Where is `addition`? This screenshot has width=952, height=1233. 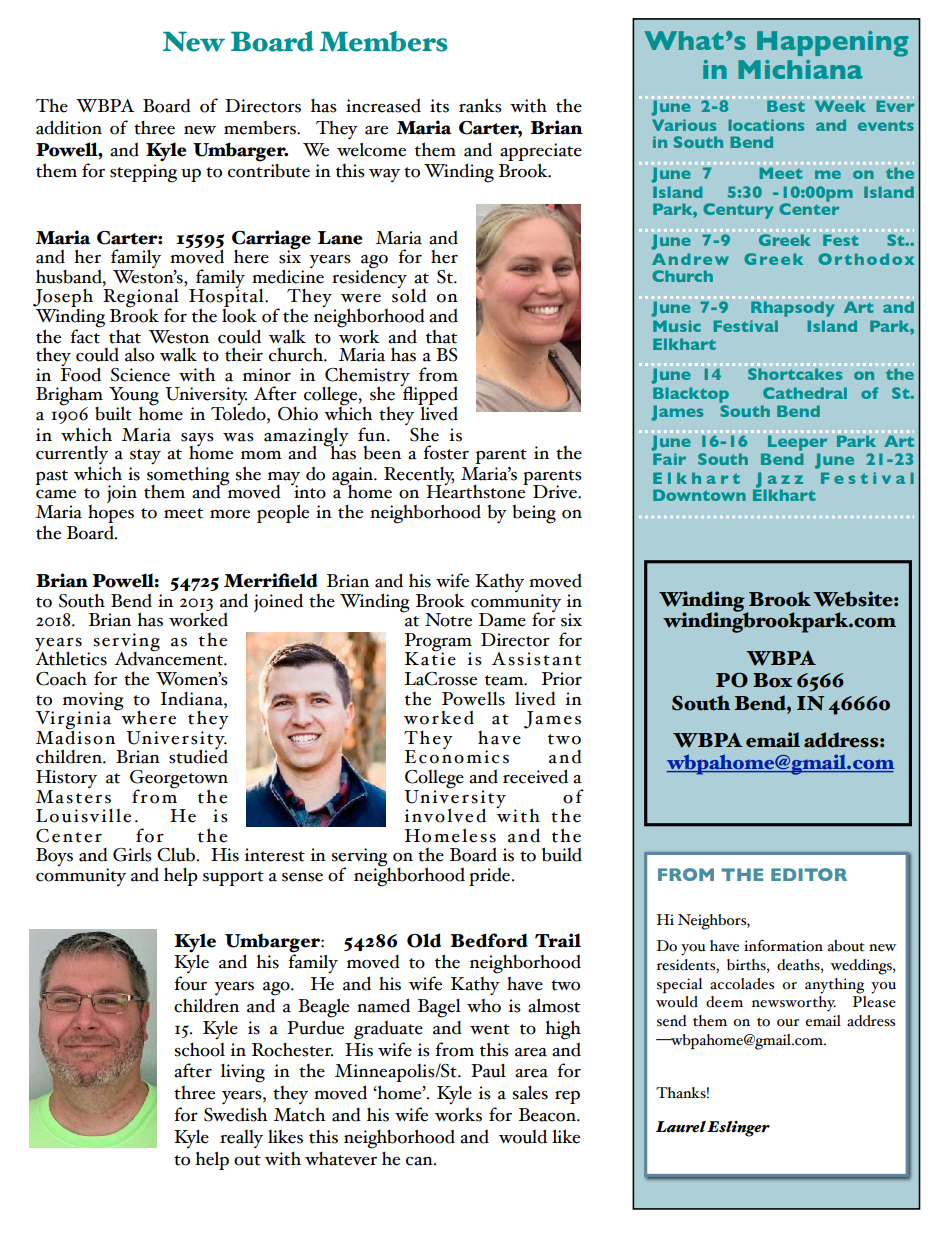 addition is located at coordinates (69, 127).
